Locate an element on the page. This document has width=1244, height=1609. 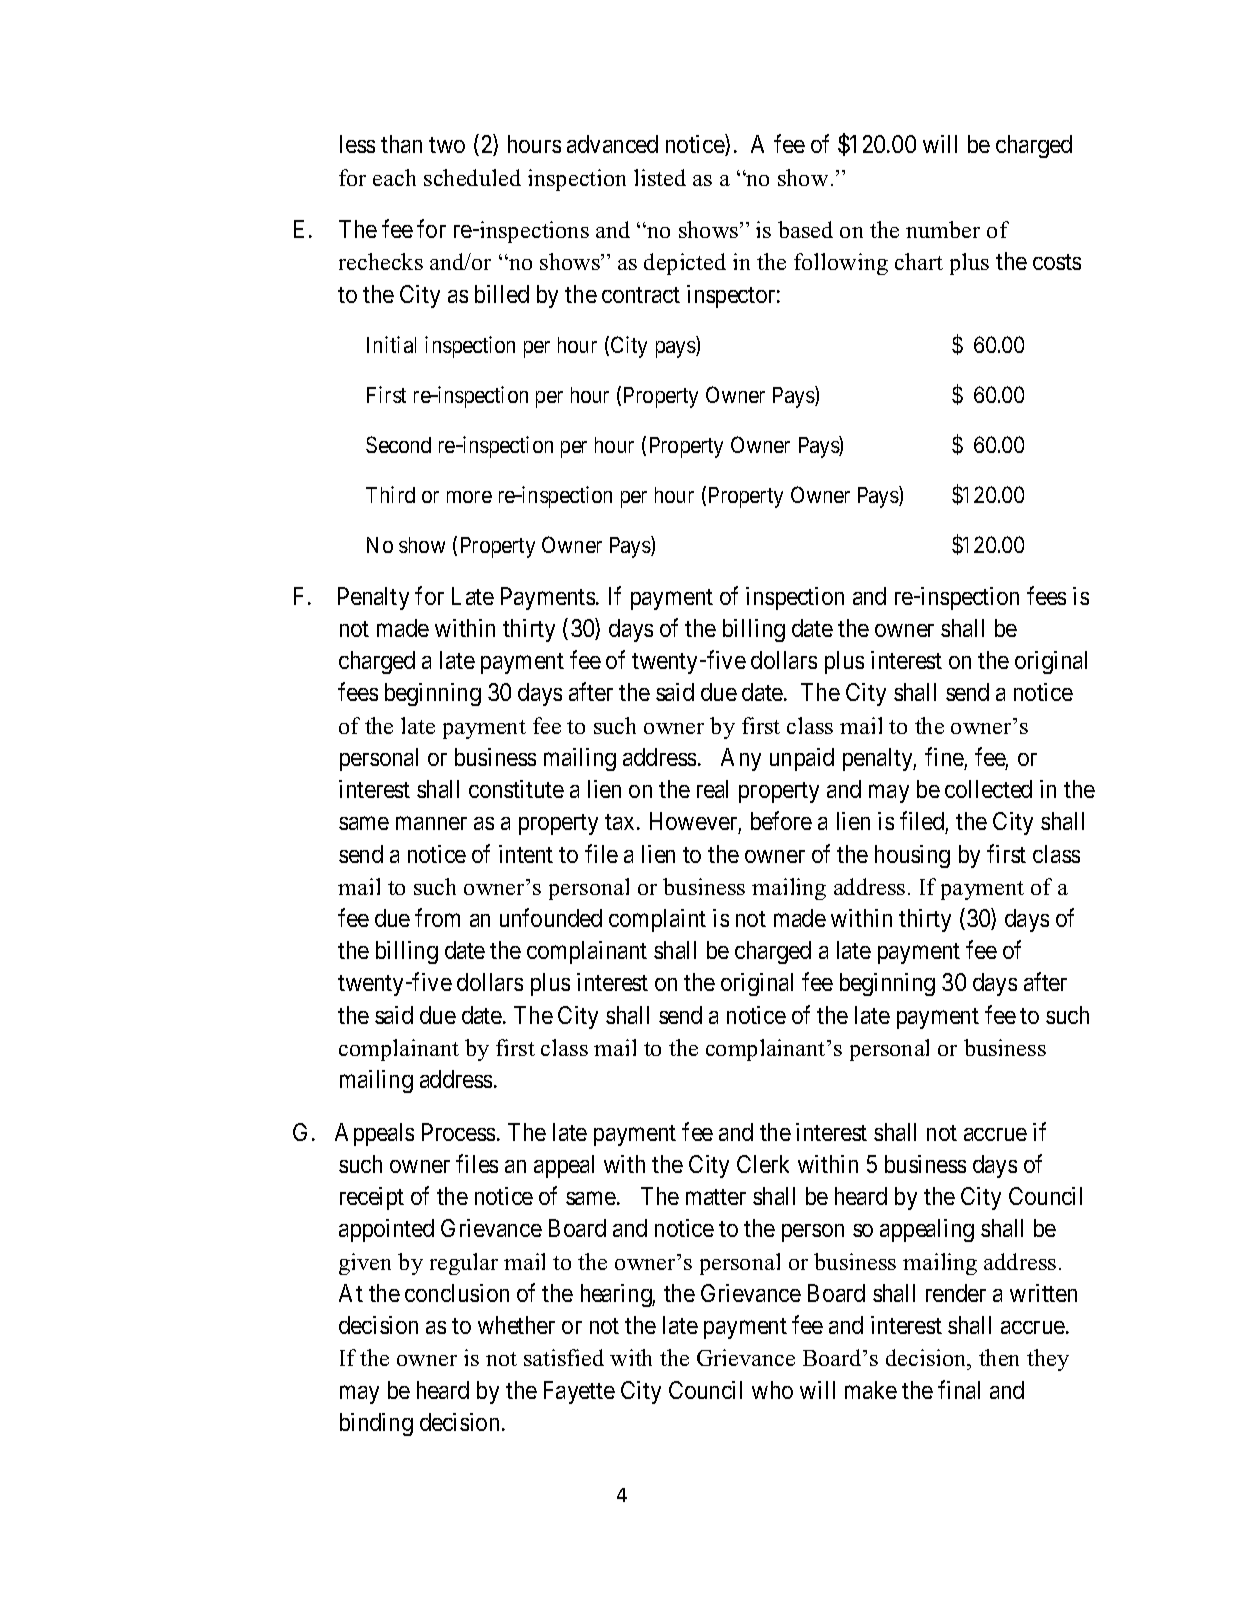
scheduled is located at coordinates (472, 177).
